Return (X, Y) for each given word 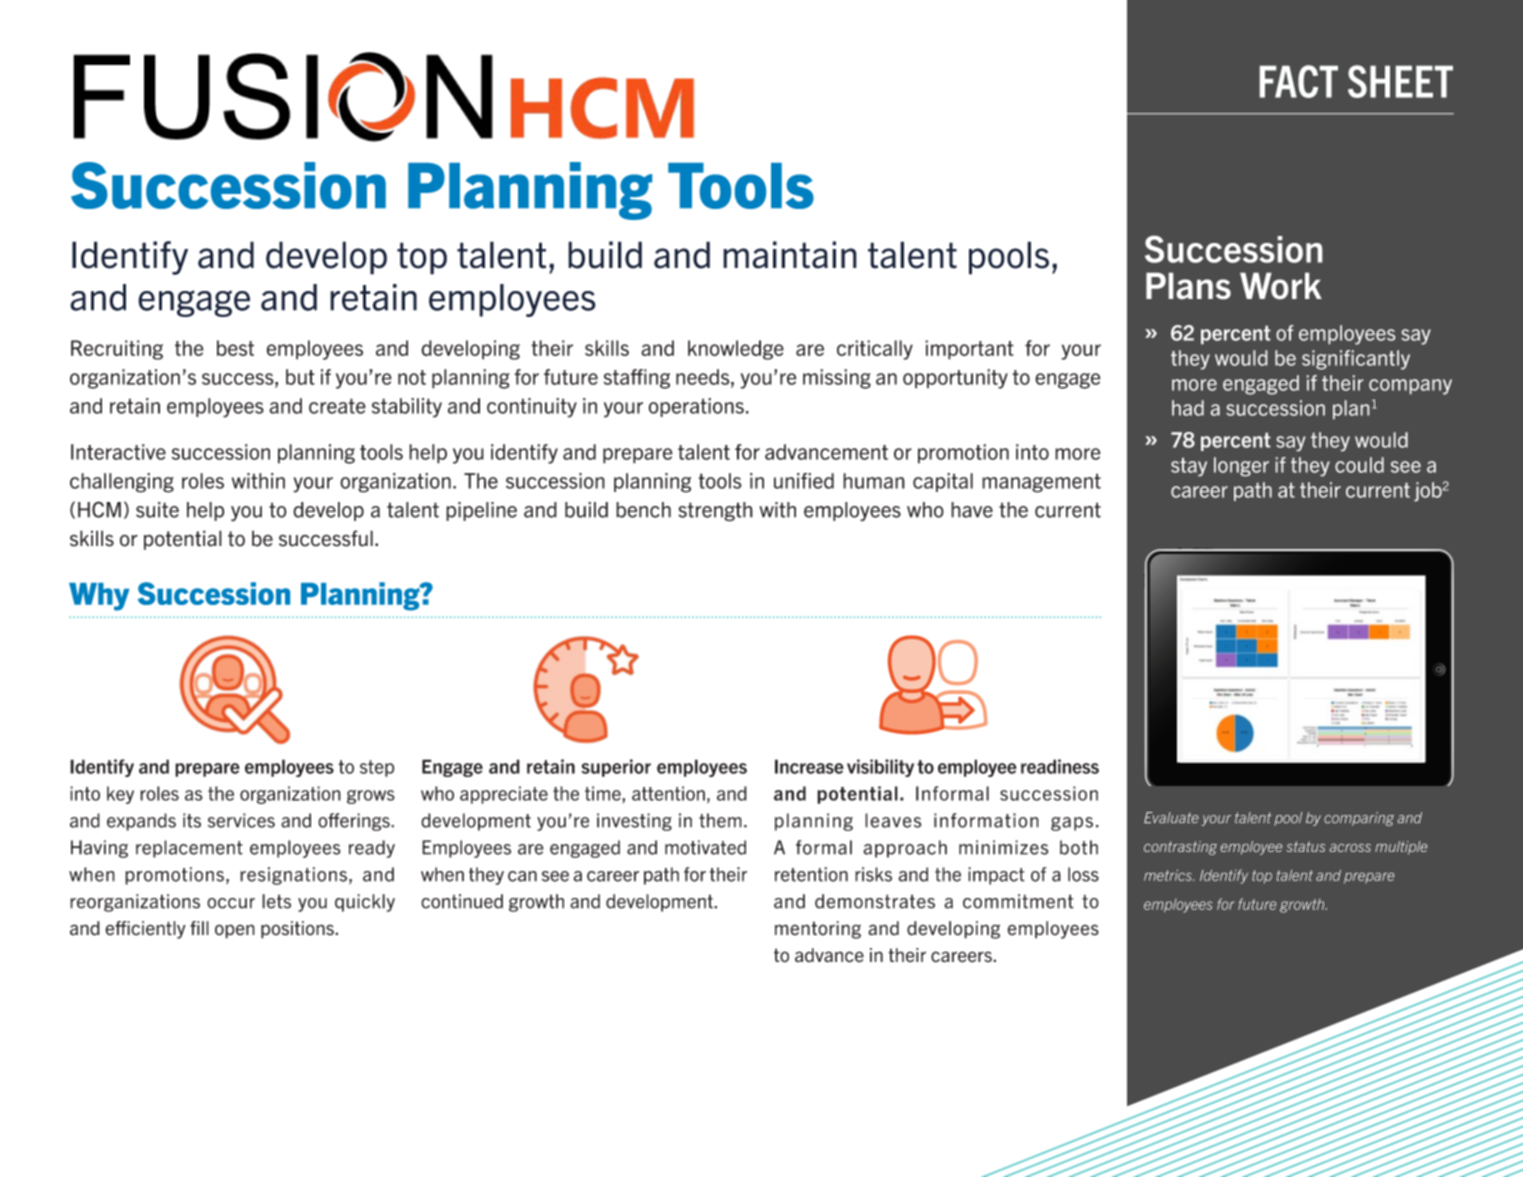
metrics (1169, 875)
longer (1241, 466)
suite (157, 510)
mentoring (818, 930)
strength (715, 512)
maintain (790, 255)
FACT (1299, 81)
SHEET (1400, 81)
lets (276, 901)
